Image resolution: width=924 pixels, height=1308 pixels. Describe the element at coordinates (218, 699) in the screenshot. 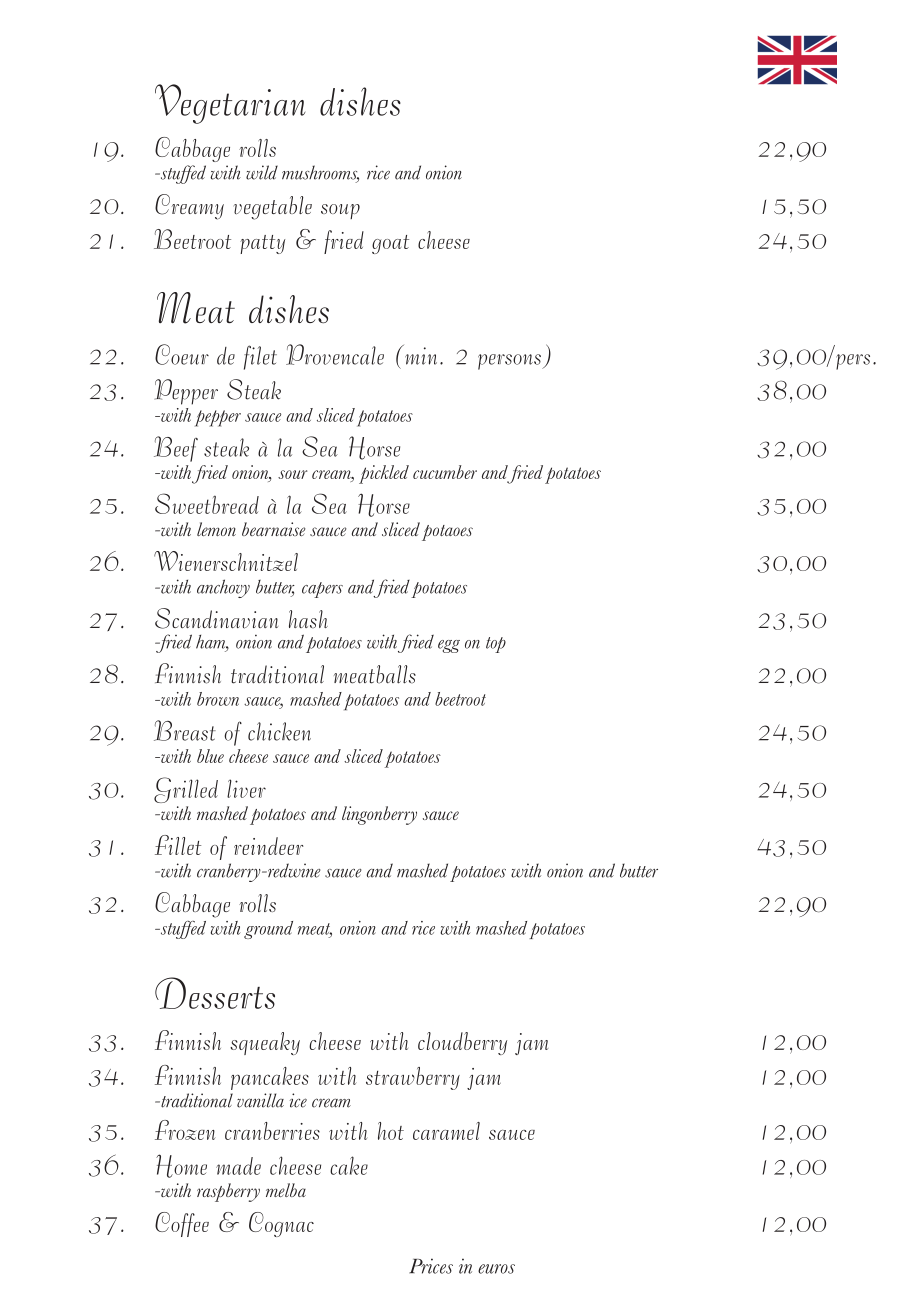

I see `brown` at that location.
